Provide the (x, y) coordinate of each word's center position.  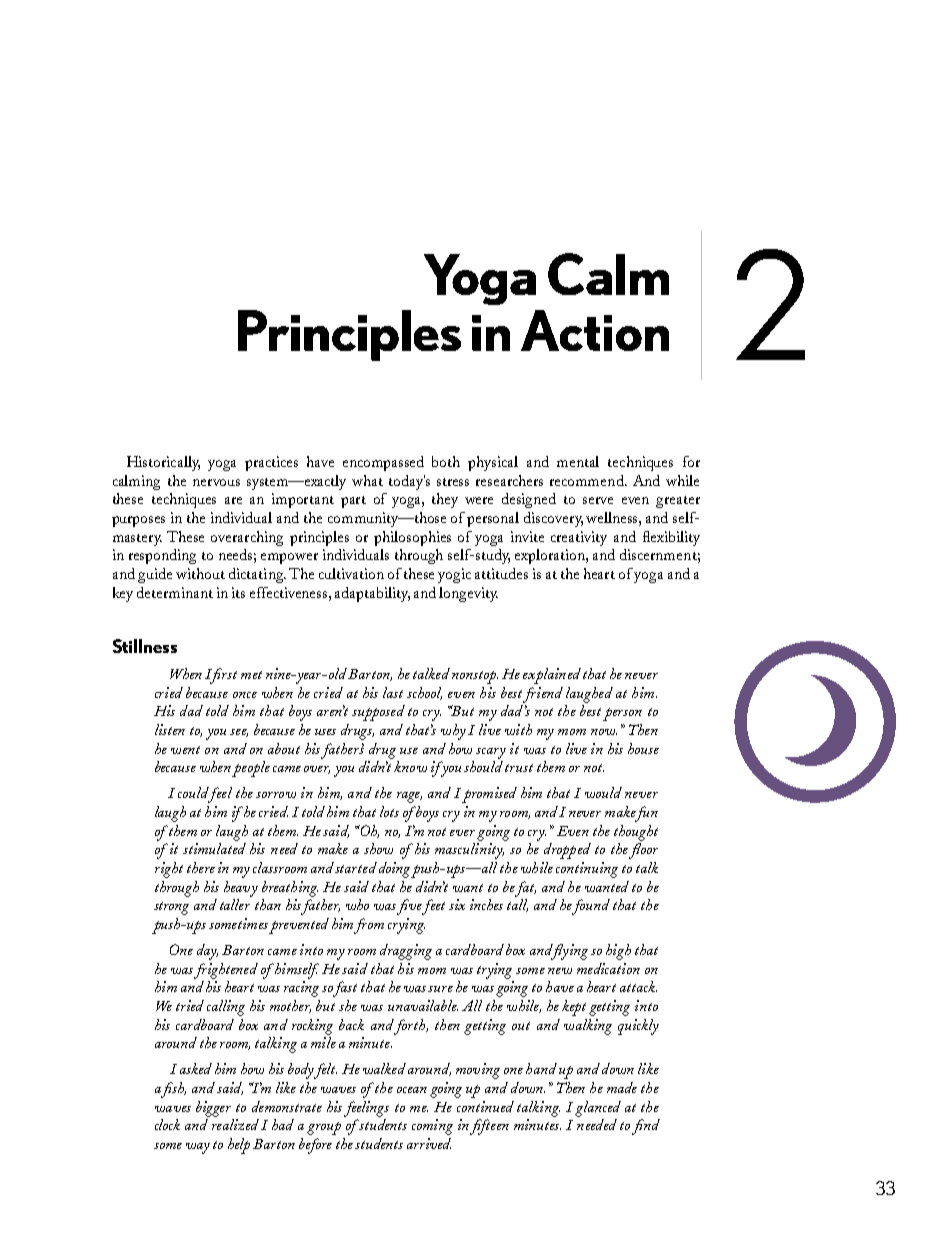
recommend (588, 480)
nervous (216, 482)
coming (432, 1127)
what (367, 480)
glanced (598, 1109)
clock (167, 1124)
